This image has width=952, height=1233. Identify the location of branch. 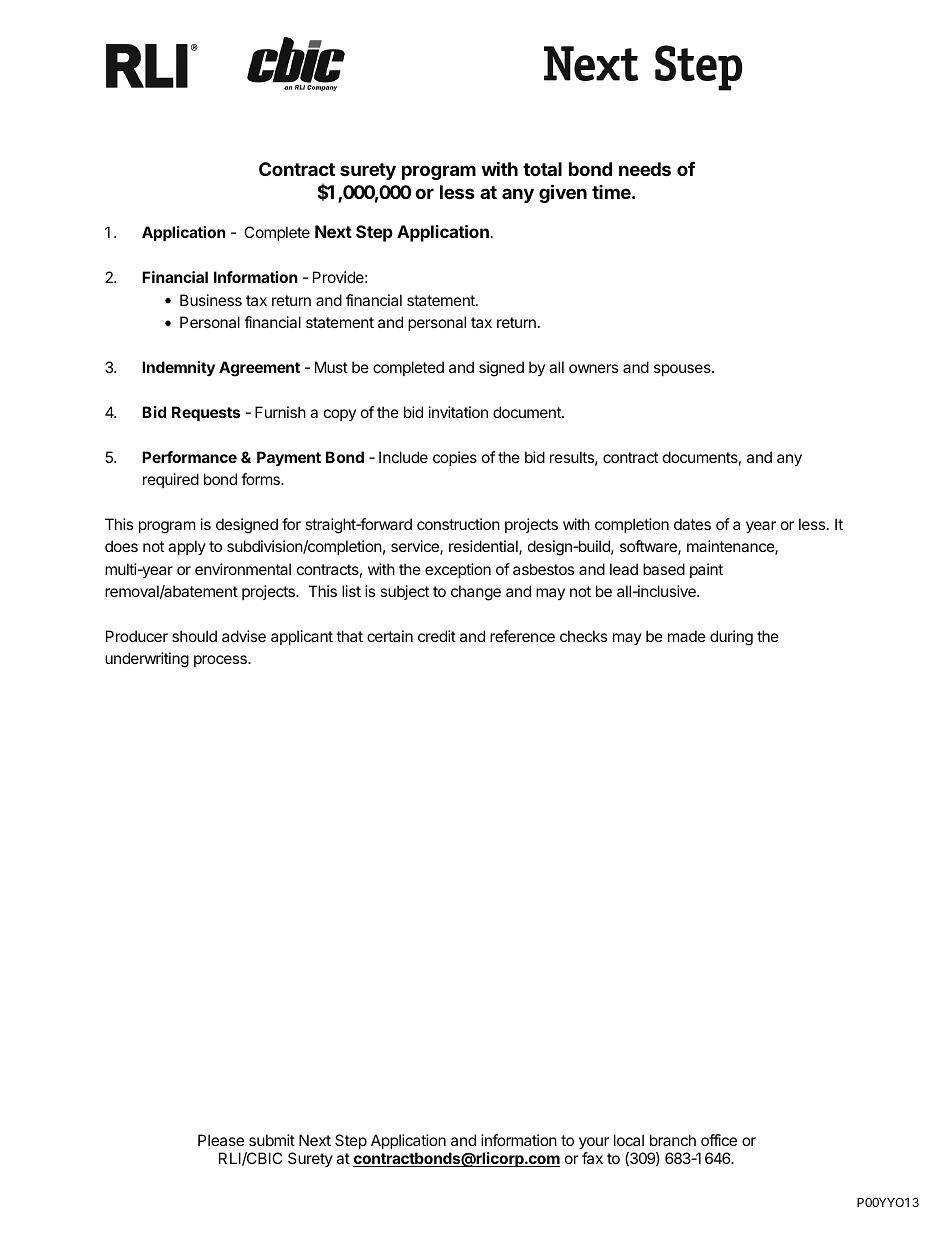
(673, 1140).
